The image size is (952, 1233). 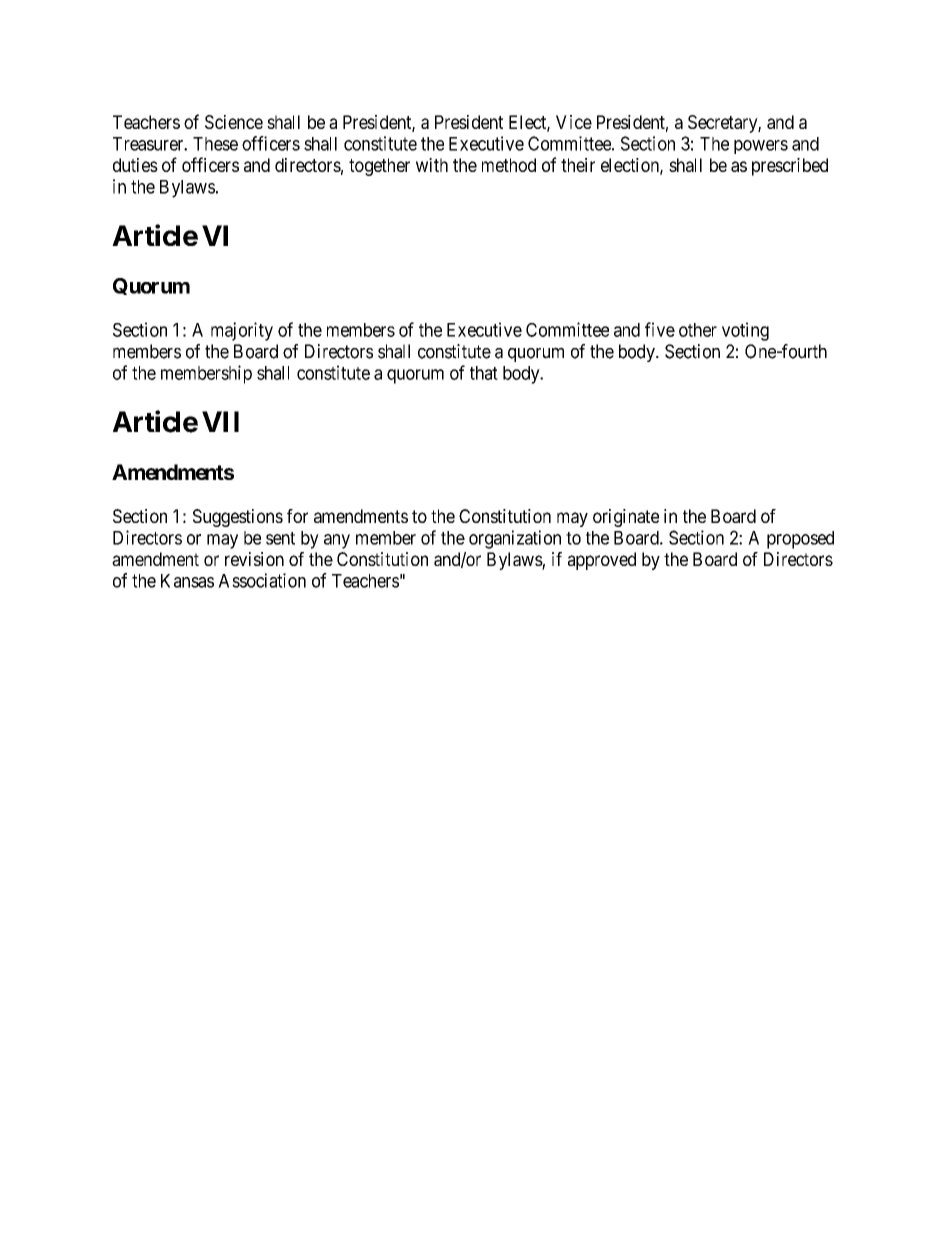 I want to click on powers, so click(x=761, y=147).
